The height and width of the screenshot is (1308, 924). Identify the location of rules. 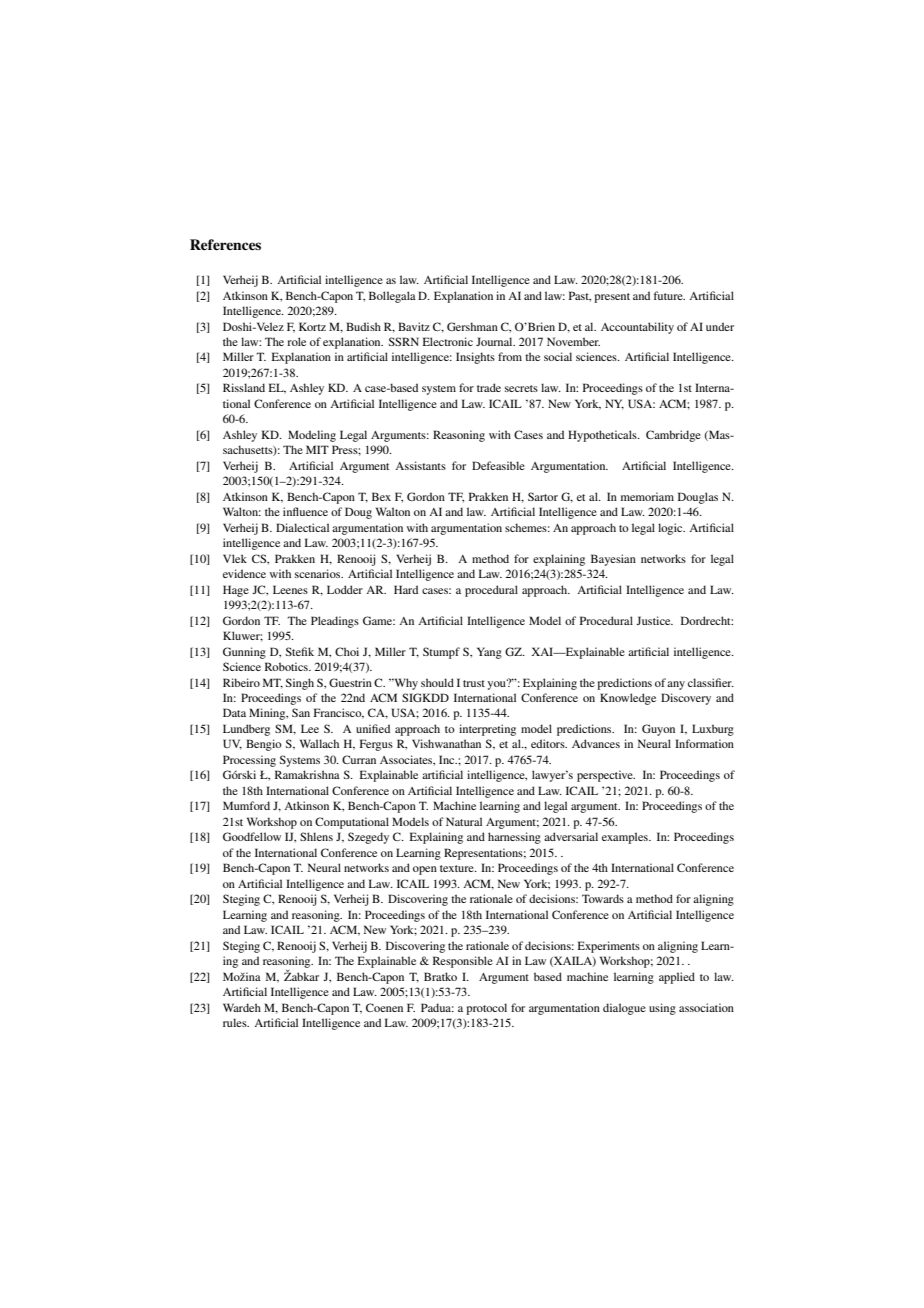
(236, 1022).
